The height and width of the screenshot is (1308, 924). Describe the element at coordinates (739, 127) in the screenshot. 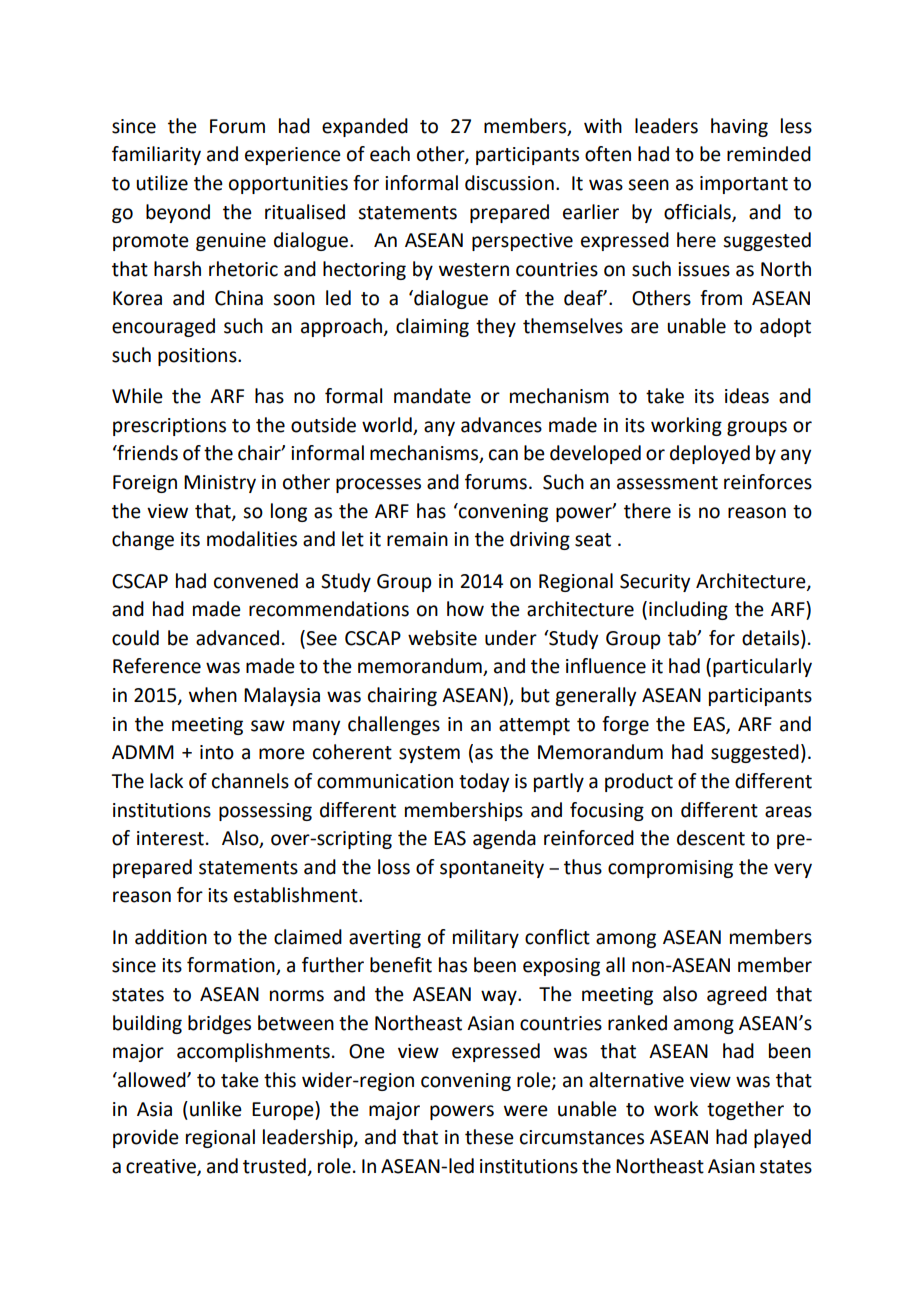

I see `having` at that location.
